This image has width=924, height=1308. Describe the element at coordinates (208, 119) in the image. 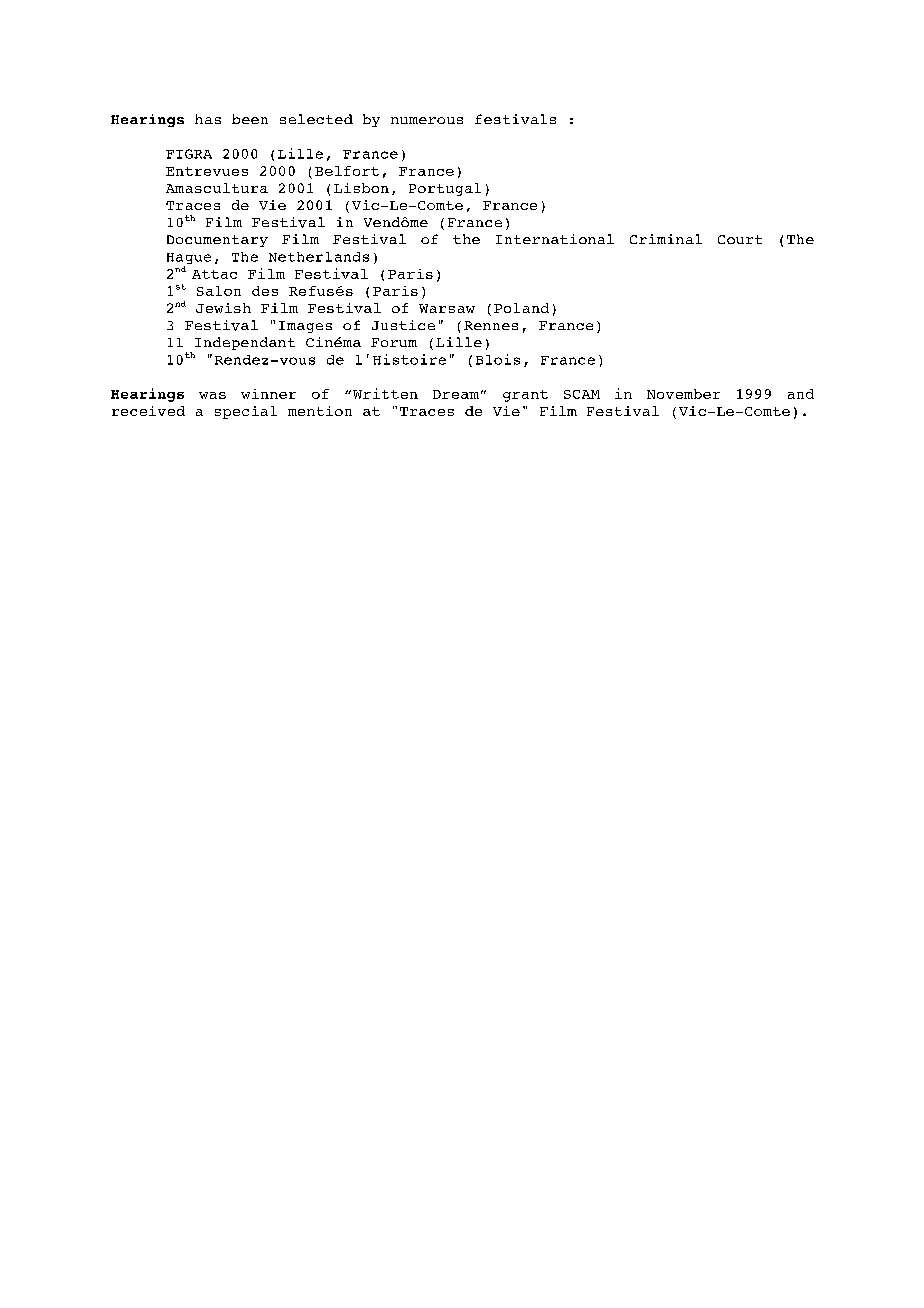

I see `has` at that location.
